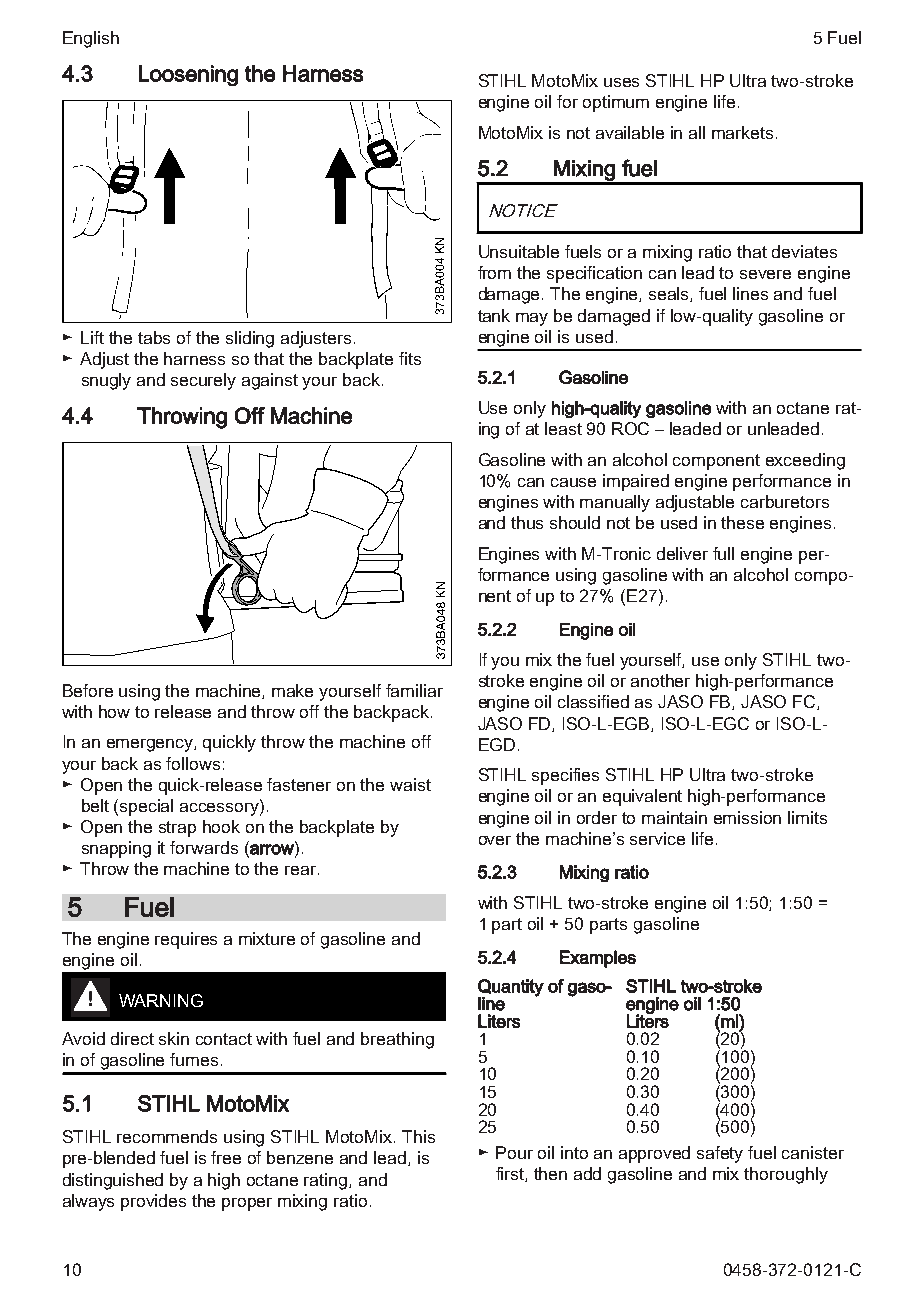 This screenshot has width=924, height=1311. I want to click on familiar, so click(414, 690).
